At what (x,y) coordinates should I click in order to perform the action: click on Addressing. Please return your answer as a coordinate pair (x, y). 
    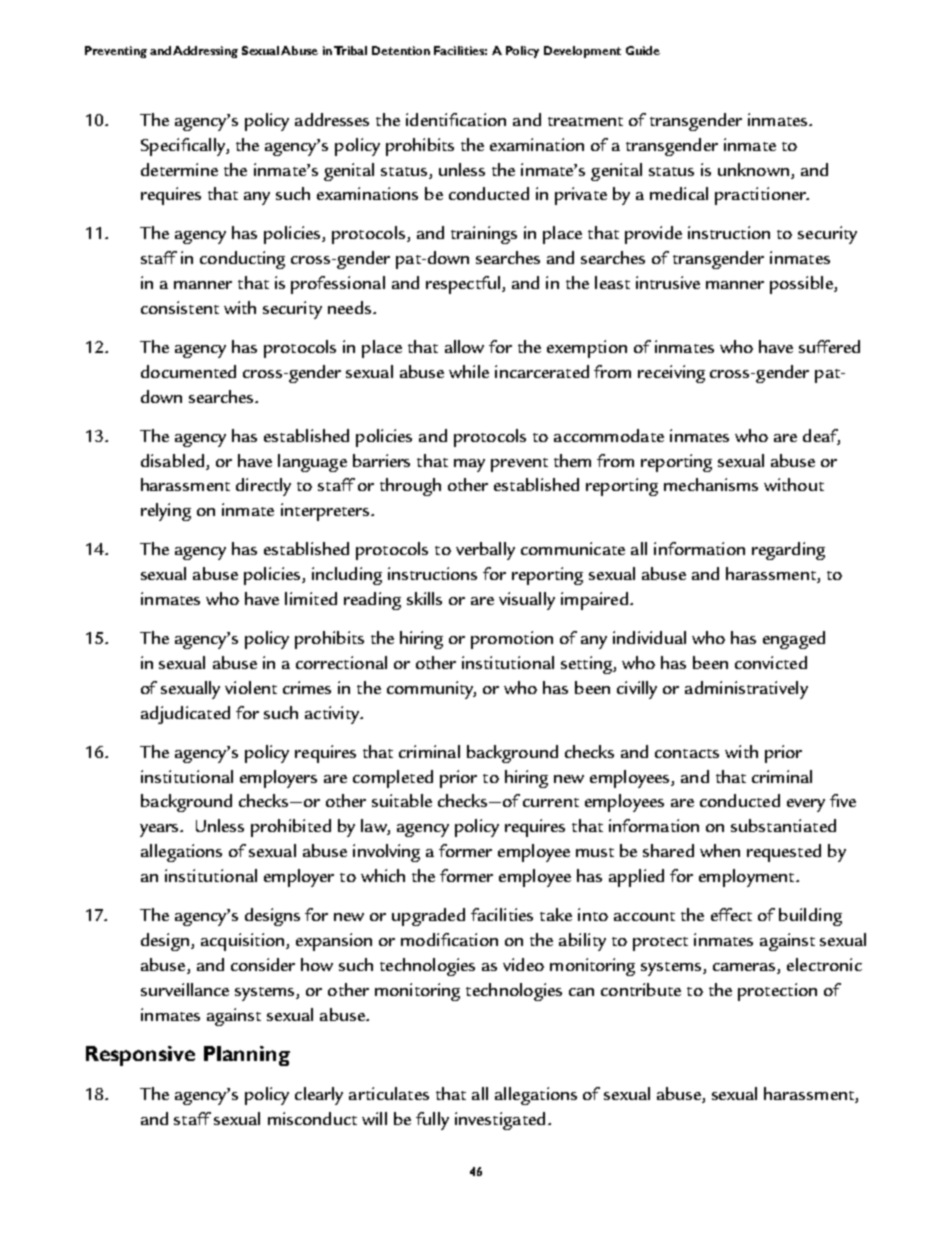
    Looking at the image, I should click on (205, 52).
